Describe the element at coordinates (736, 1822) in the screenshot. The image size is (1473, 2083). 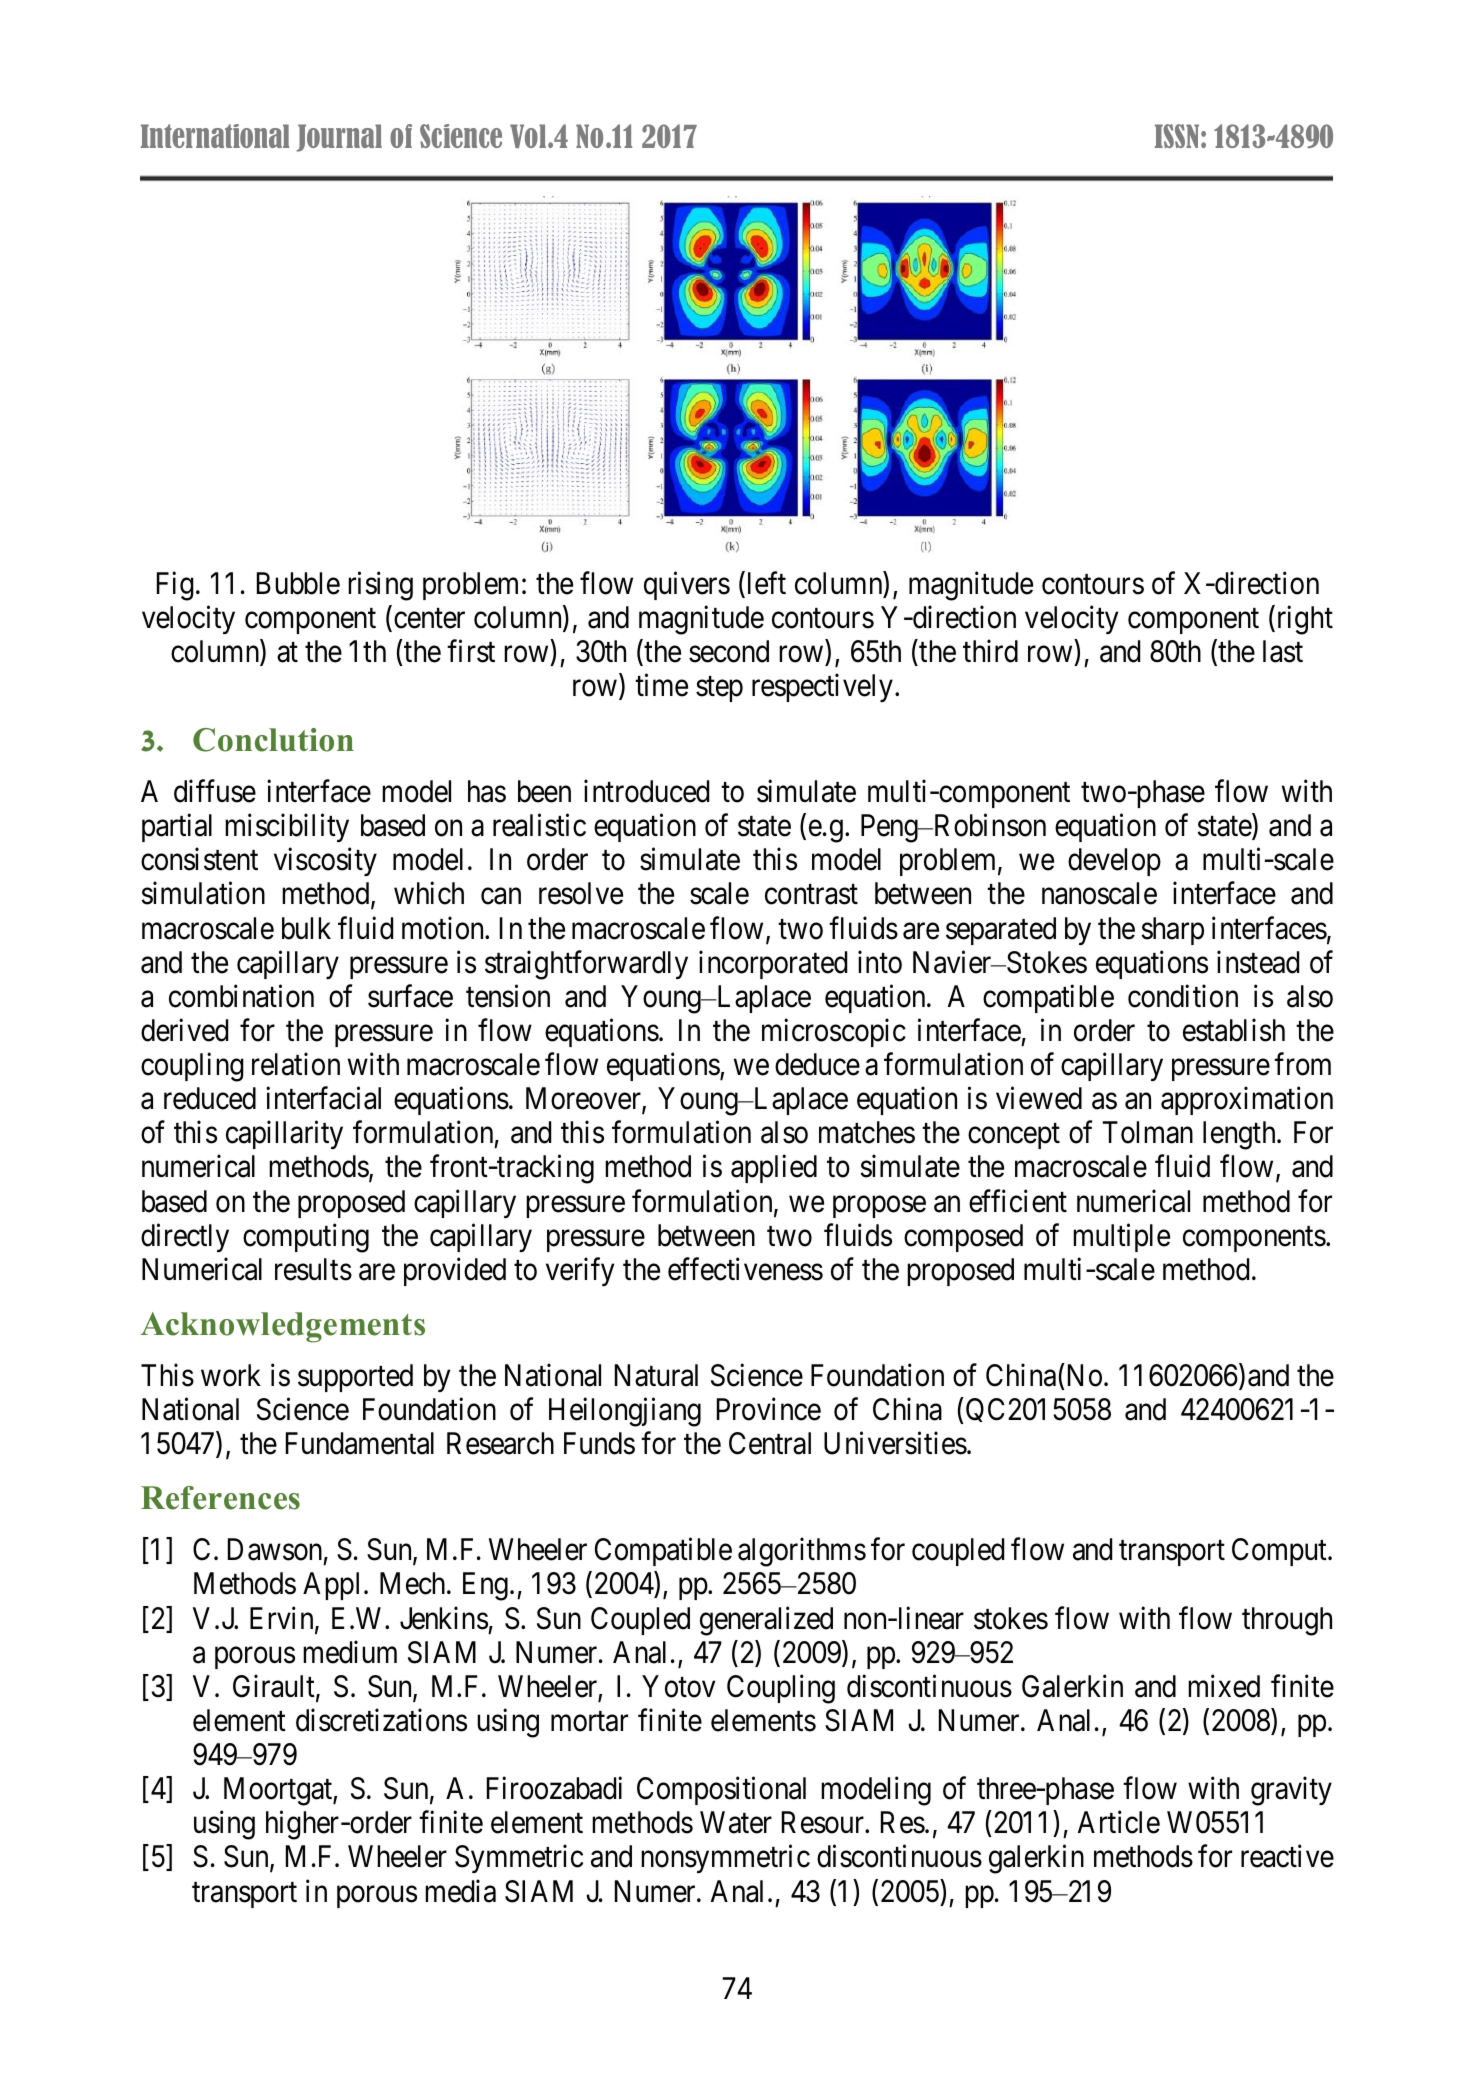
I see `Water` at that location.
